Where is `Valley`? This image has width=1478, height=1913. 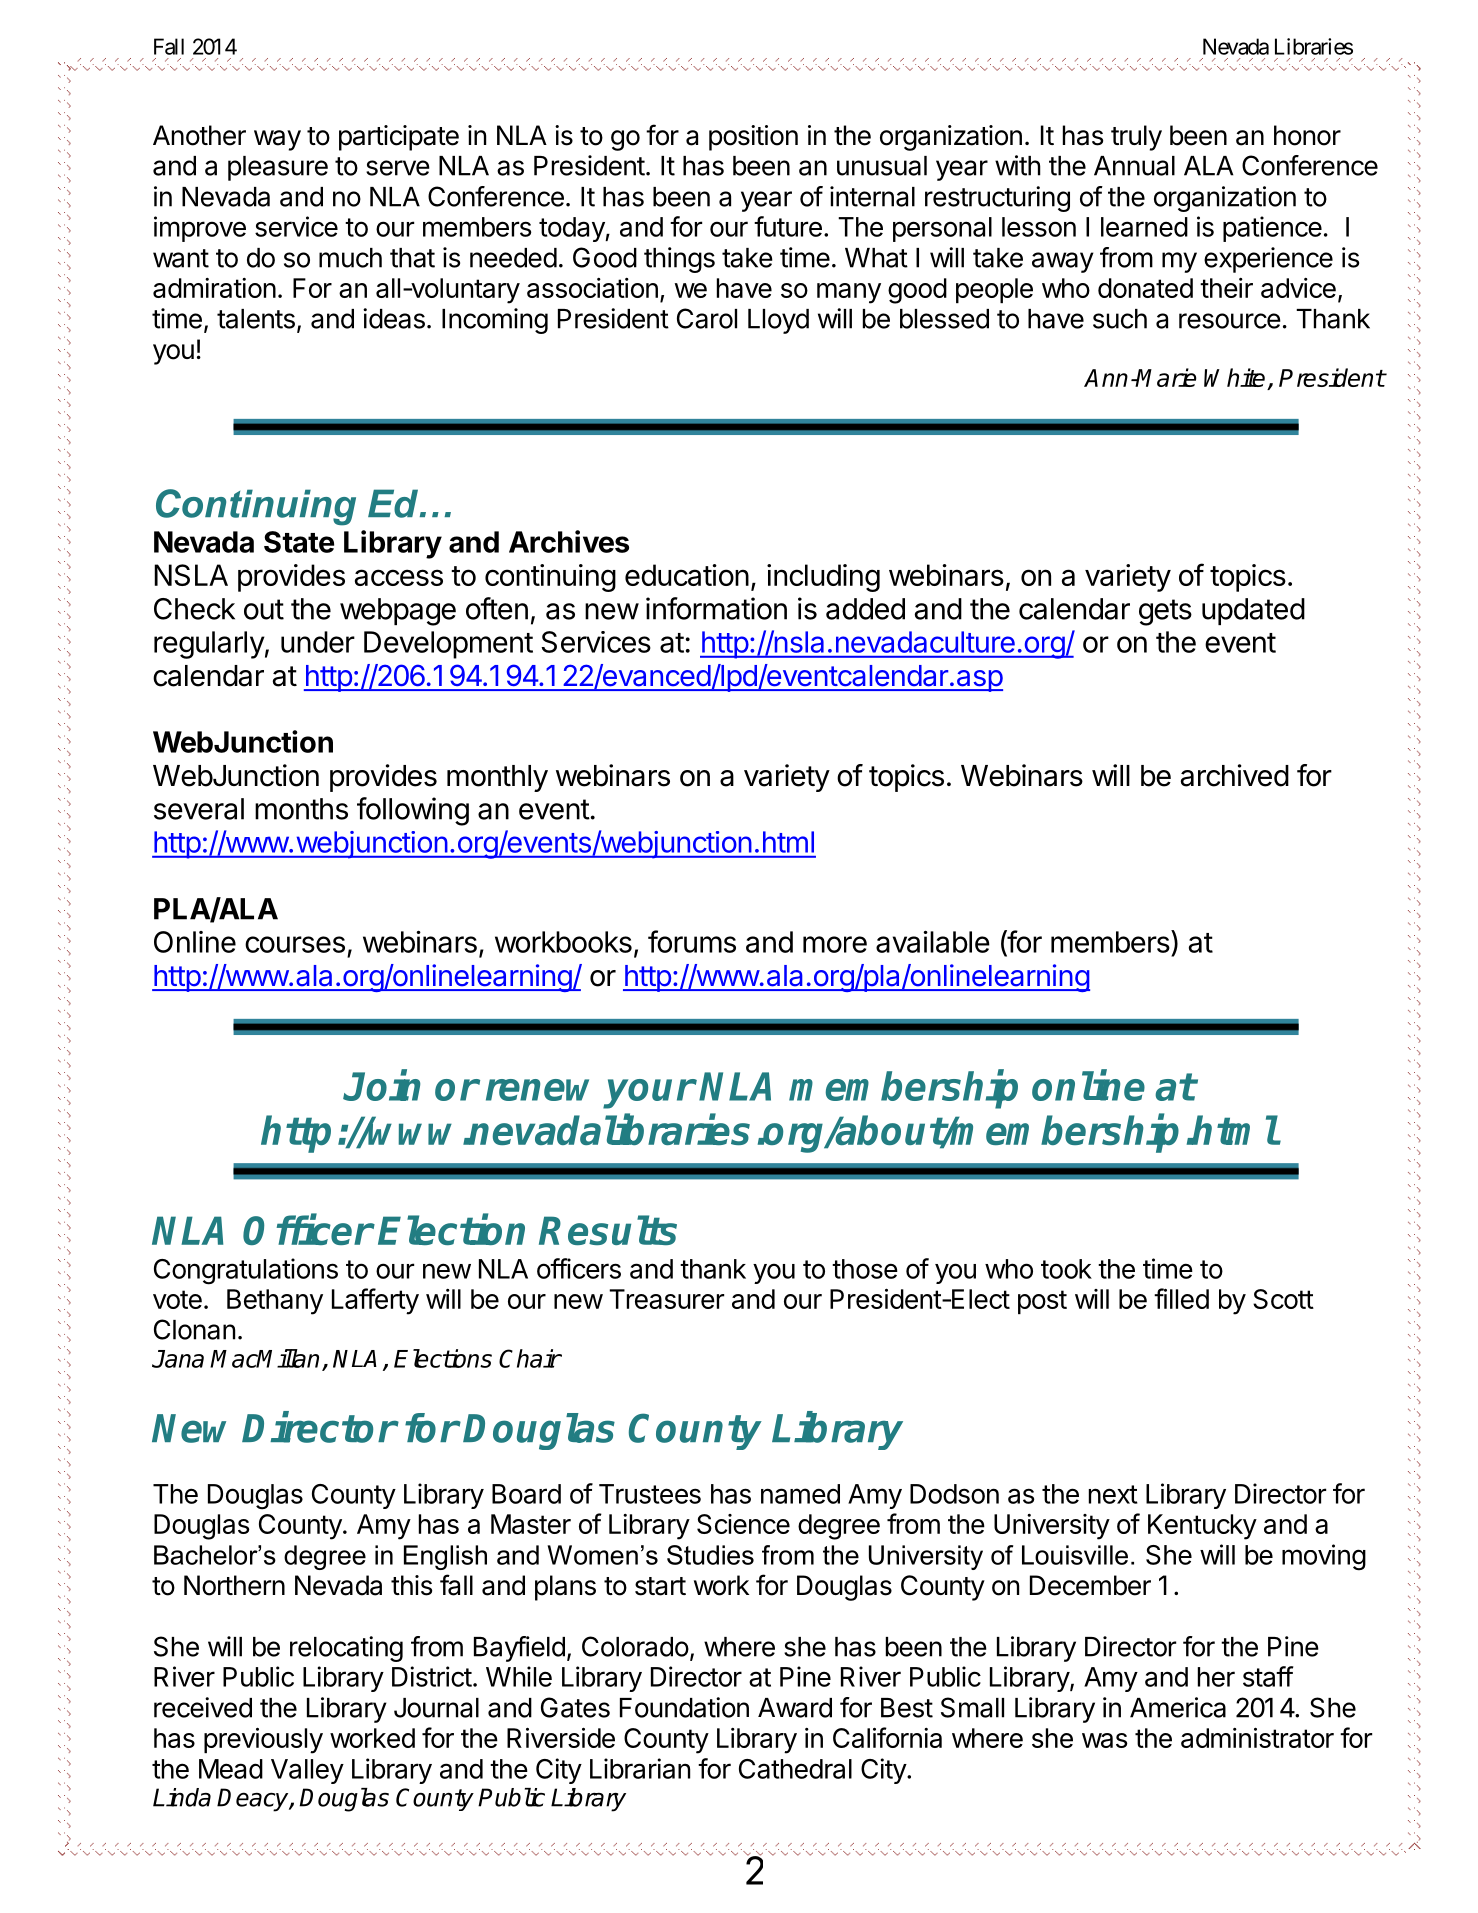 Valley is located at coordinates (307, 1771).
